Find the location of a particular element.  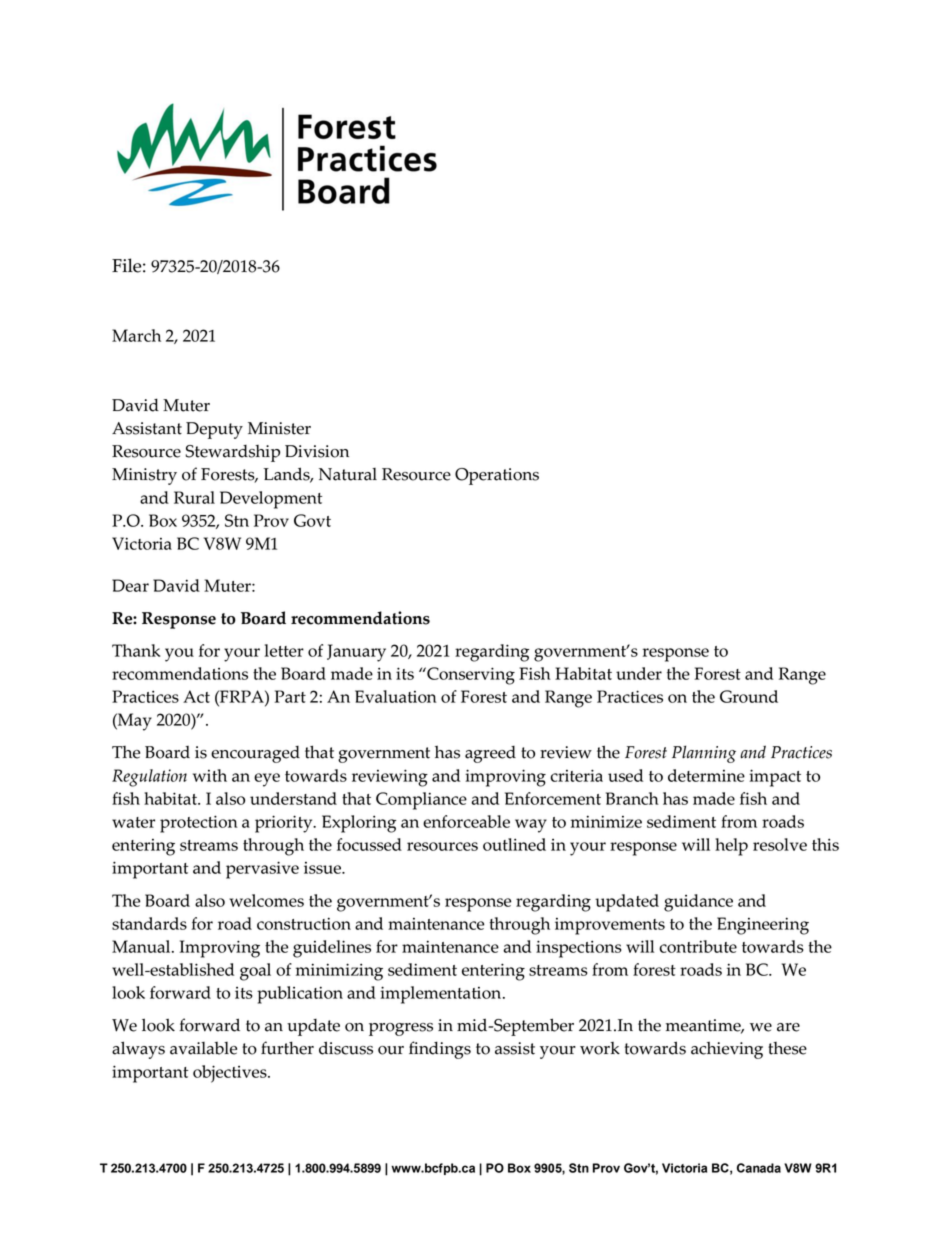

pervasive is located at coordinates (262, 870).
